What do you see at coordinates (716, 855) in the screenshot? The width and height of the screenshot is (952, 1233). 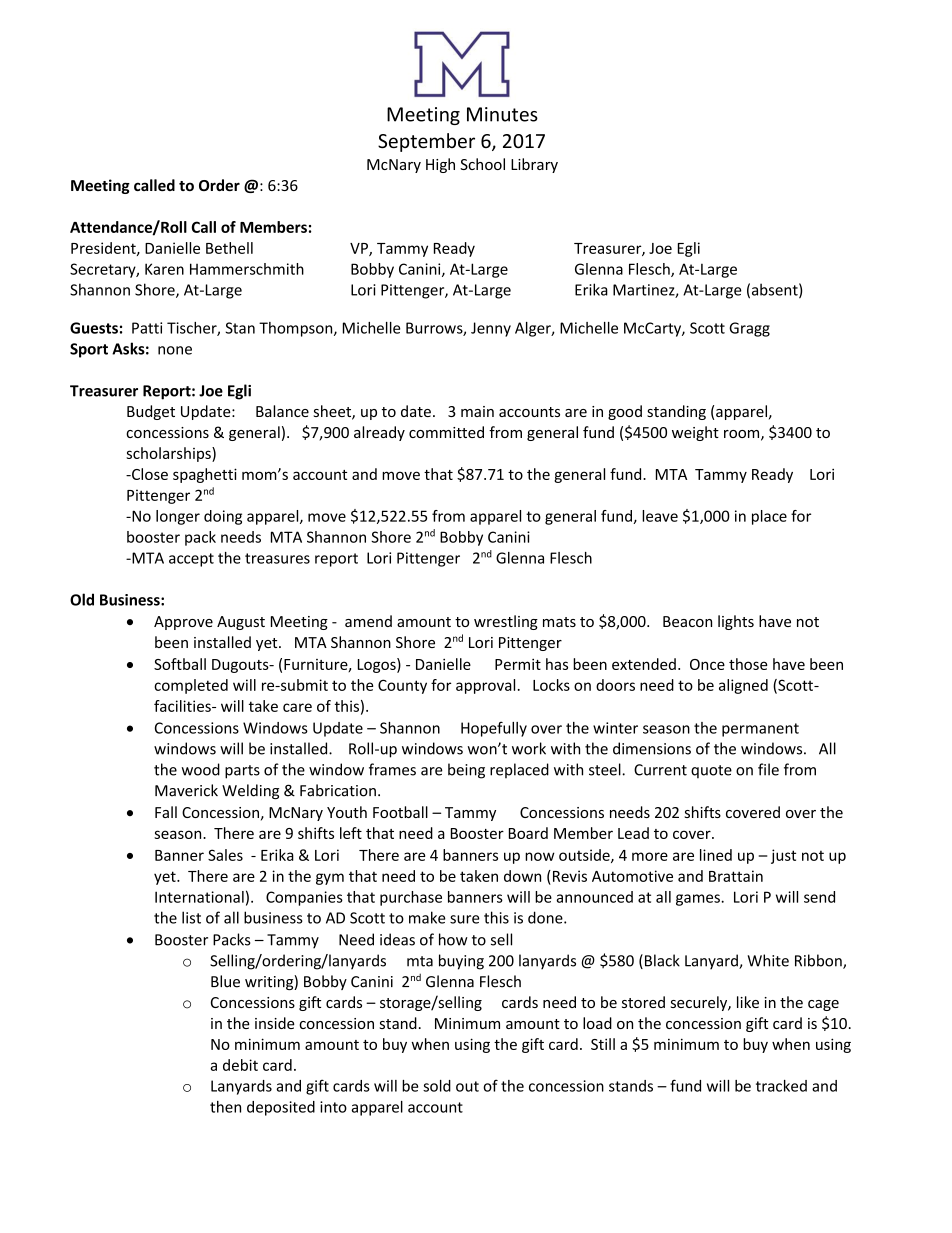 I see `lined` at bounding box center [716, 855].
